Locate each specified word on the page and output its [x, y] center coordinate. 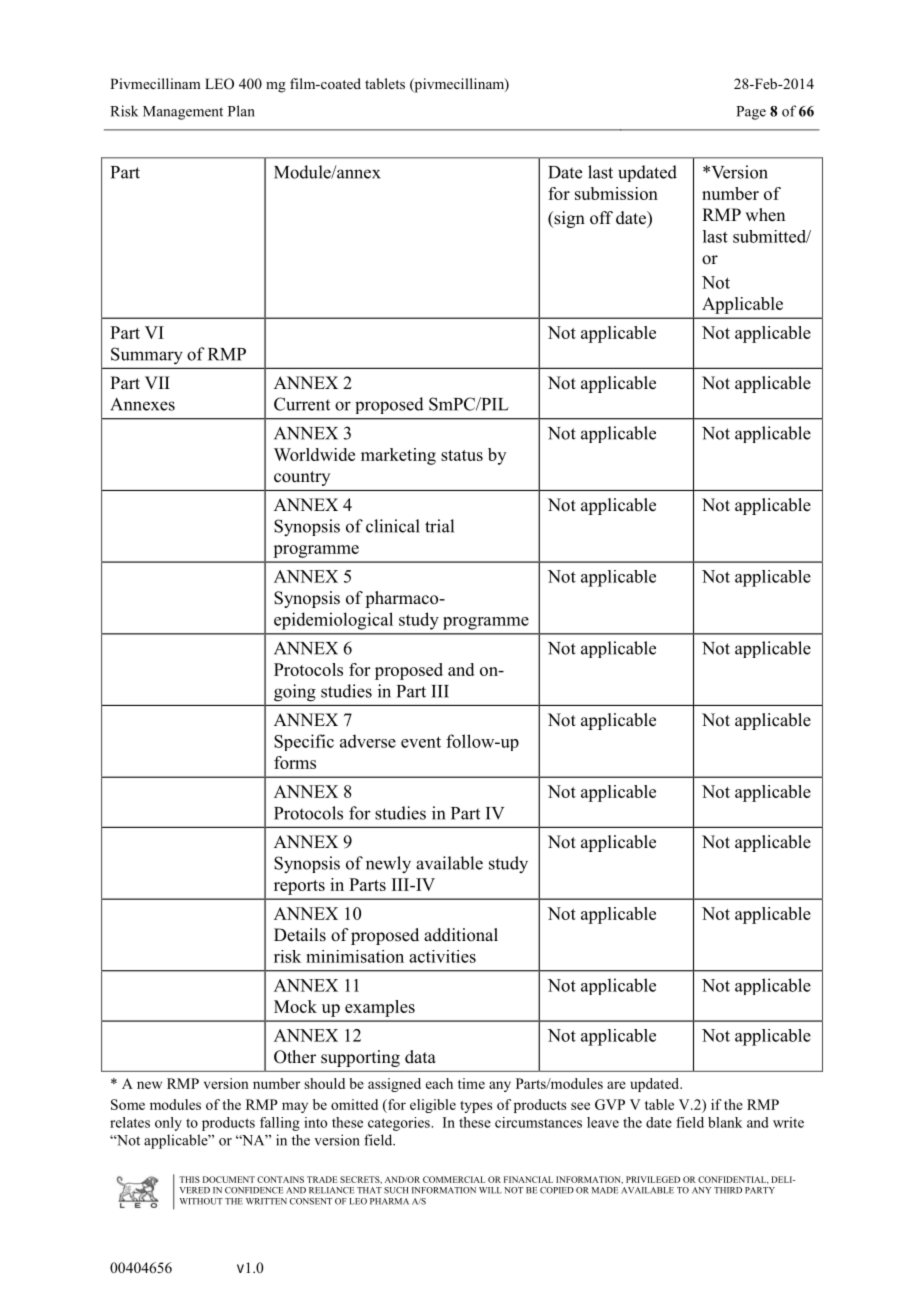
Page [751, 113]
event [421, 742]
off [601, 218]
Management [183, 113]
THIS [189, 1179]
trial [439, 526]
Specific [304, 742]
